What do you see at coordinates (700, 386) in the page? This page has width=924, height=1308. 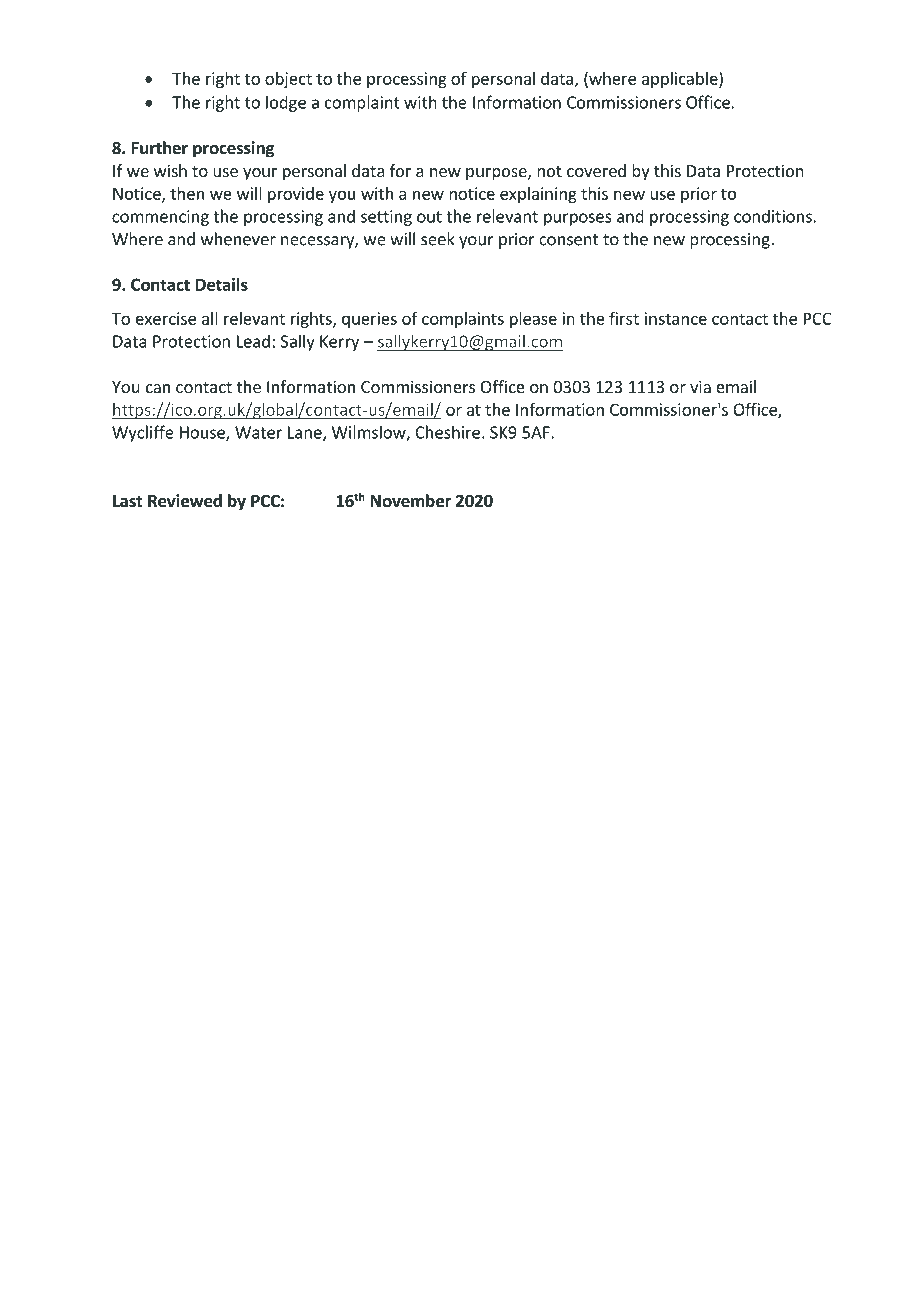 I see `via` at bounding box center [700, 386].
